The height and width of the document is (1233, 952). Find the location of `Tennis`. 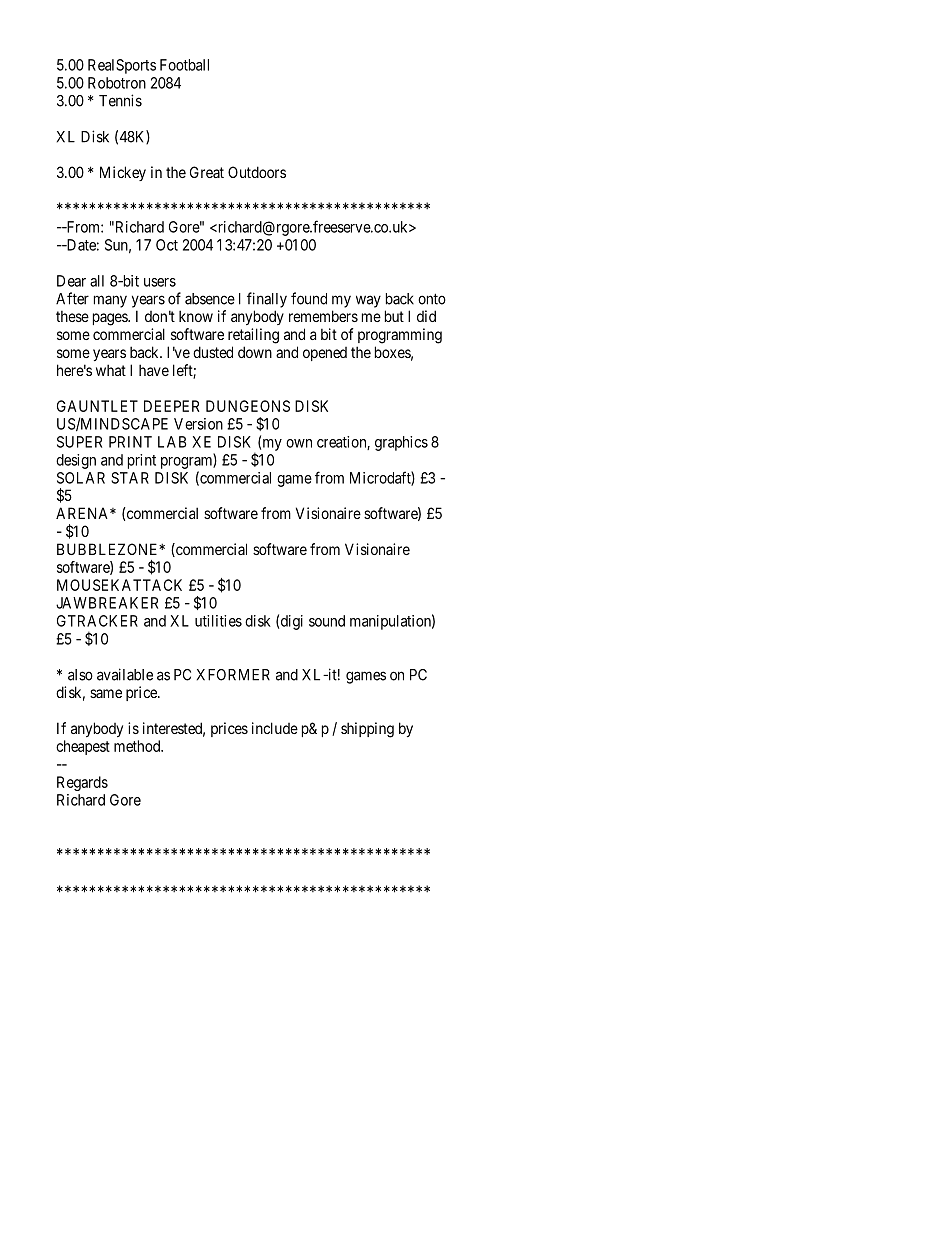

Tennis is located at coordinates (120, 100).
